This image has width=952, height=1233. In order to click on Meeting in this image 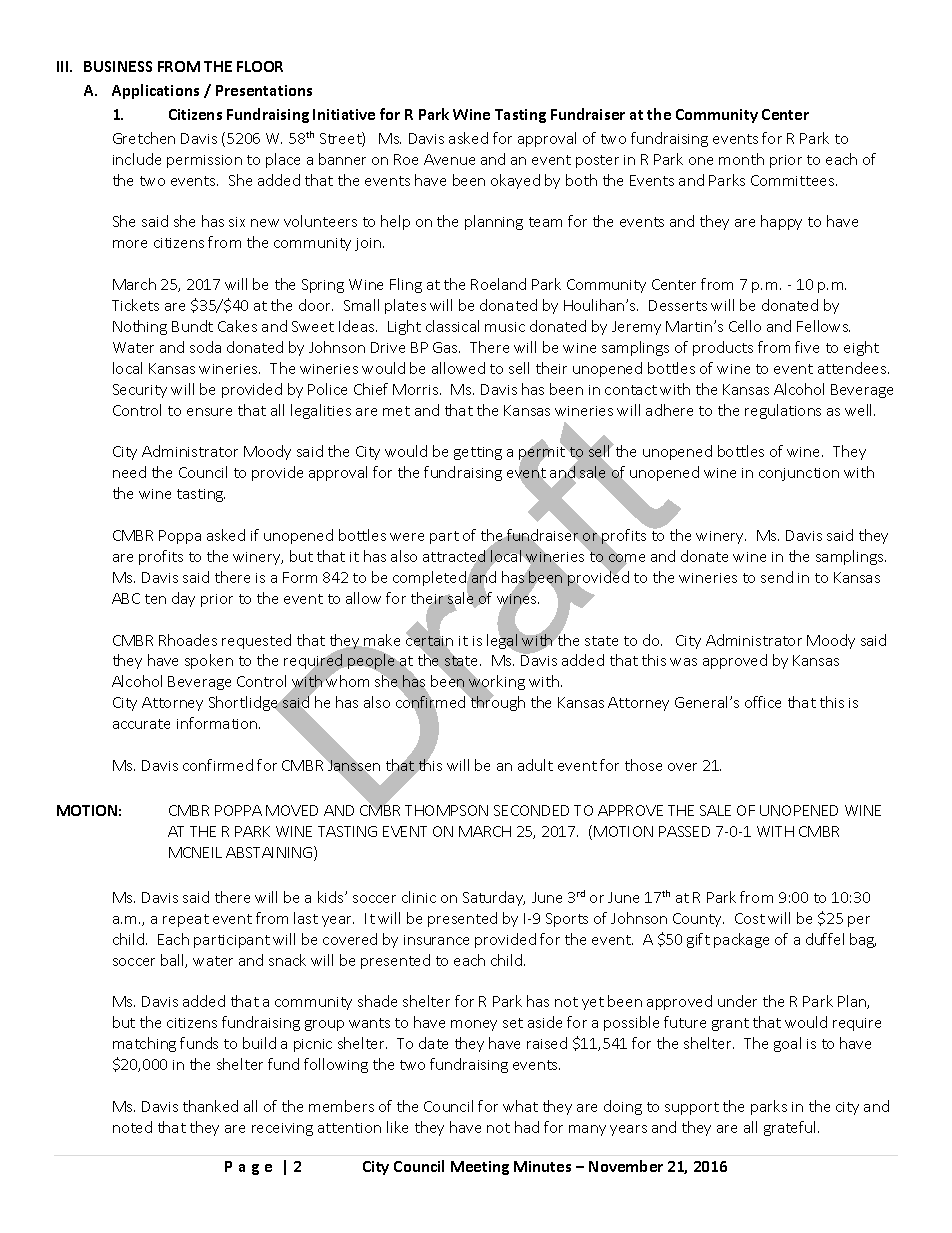, I will do `click(480, 1168)`.
